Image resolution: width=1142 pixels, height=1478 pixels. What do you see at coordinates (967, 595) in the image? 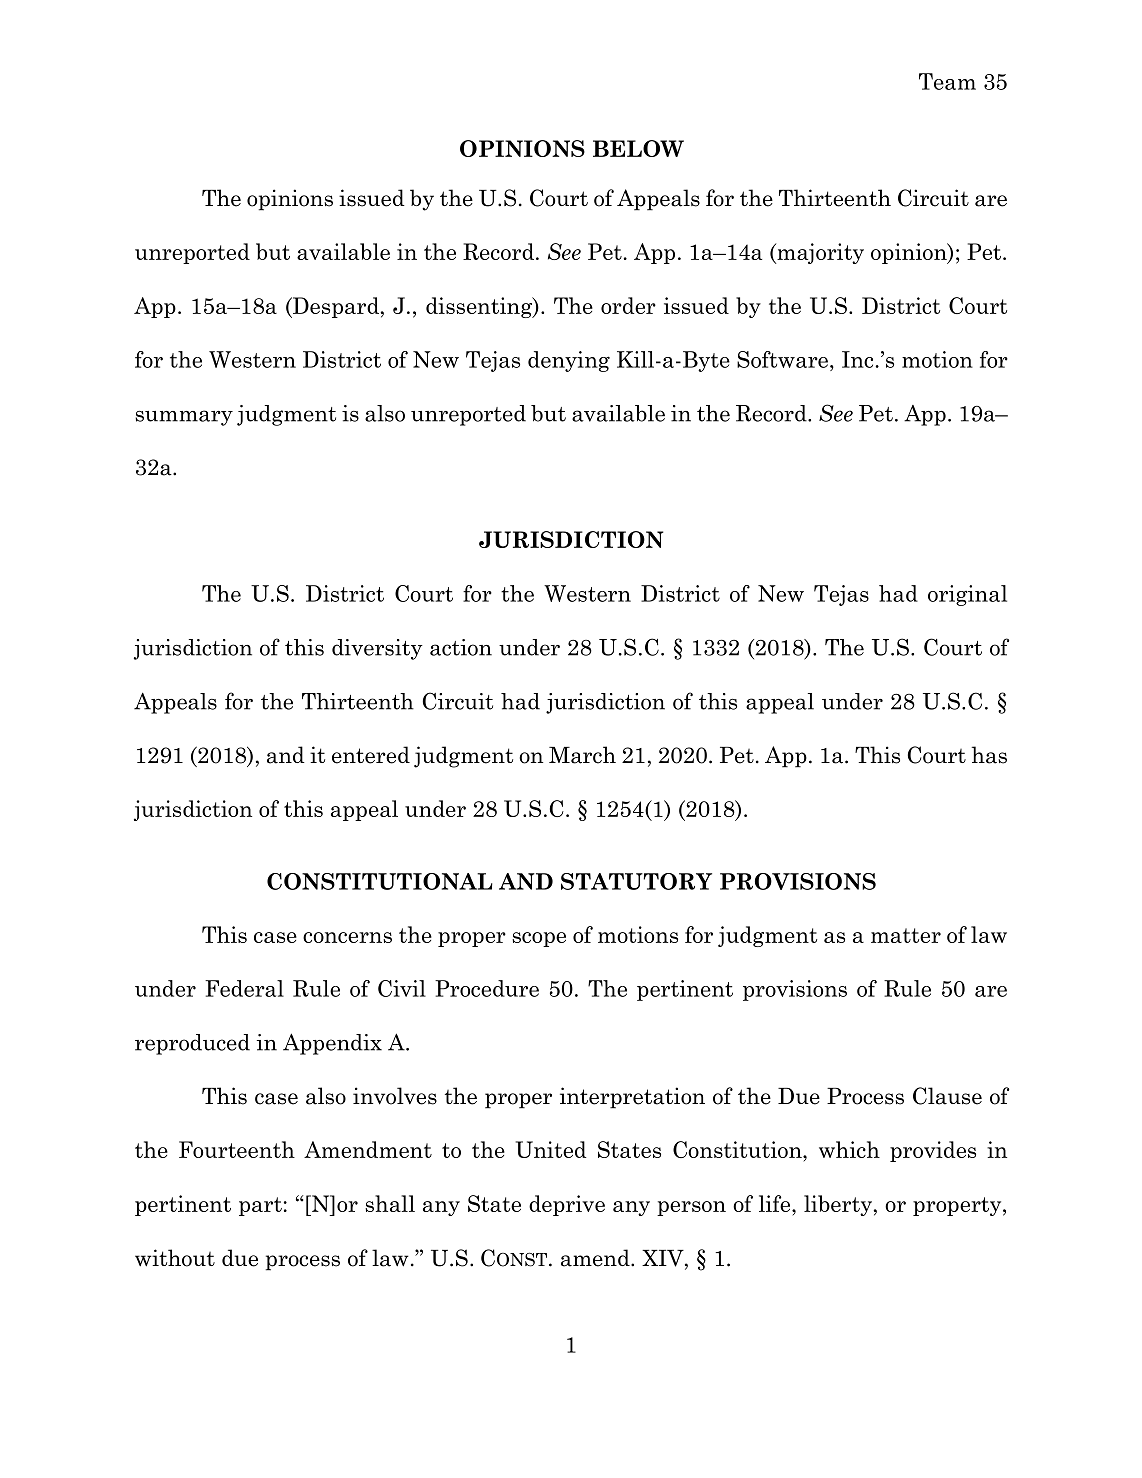
I see `original` at bounding box center [967, 595].
